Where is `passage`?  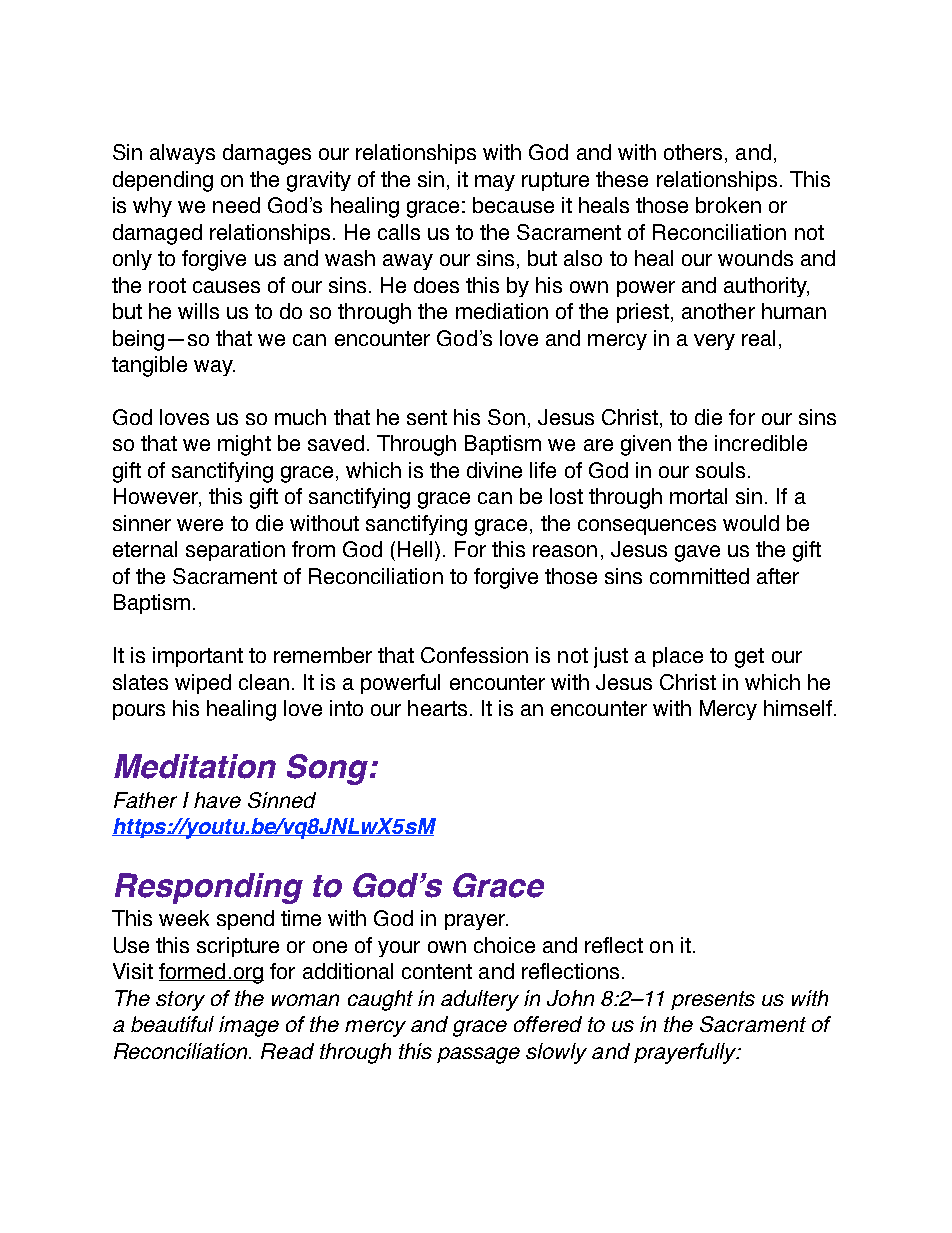
passage is located at coordinates (478, 1055).
